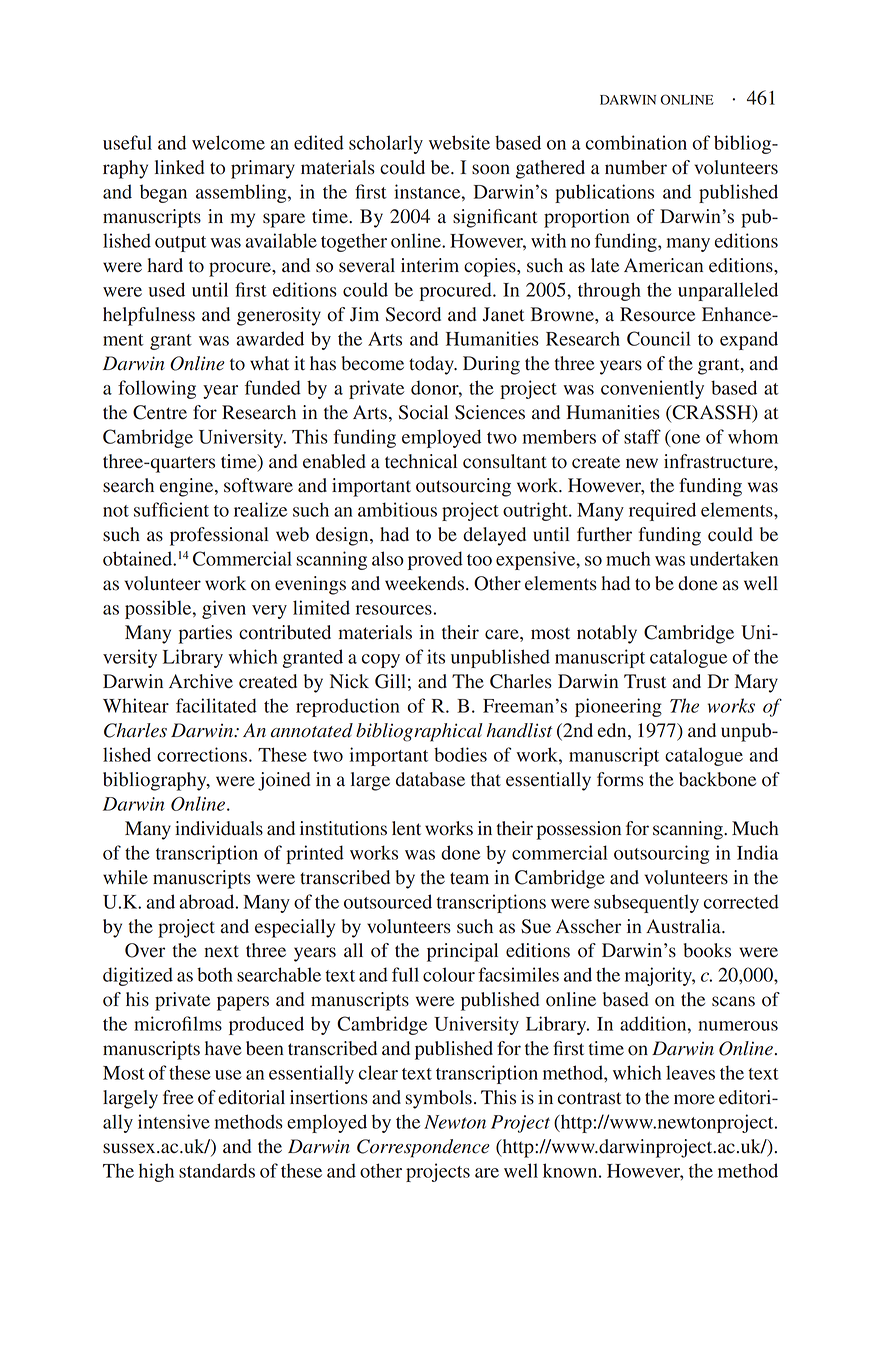 Image resolution: width=896 pixels, height=1351 pixels. What do you see at coordinates (459, 142) in the screenshot?
I see `website` at bounding box center [459, 142].
